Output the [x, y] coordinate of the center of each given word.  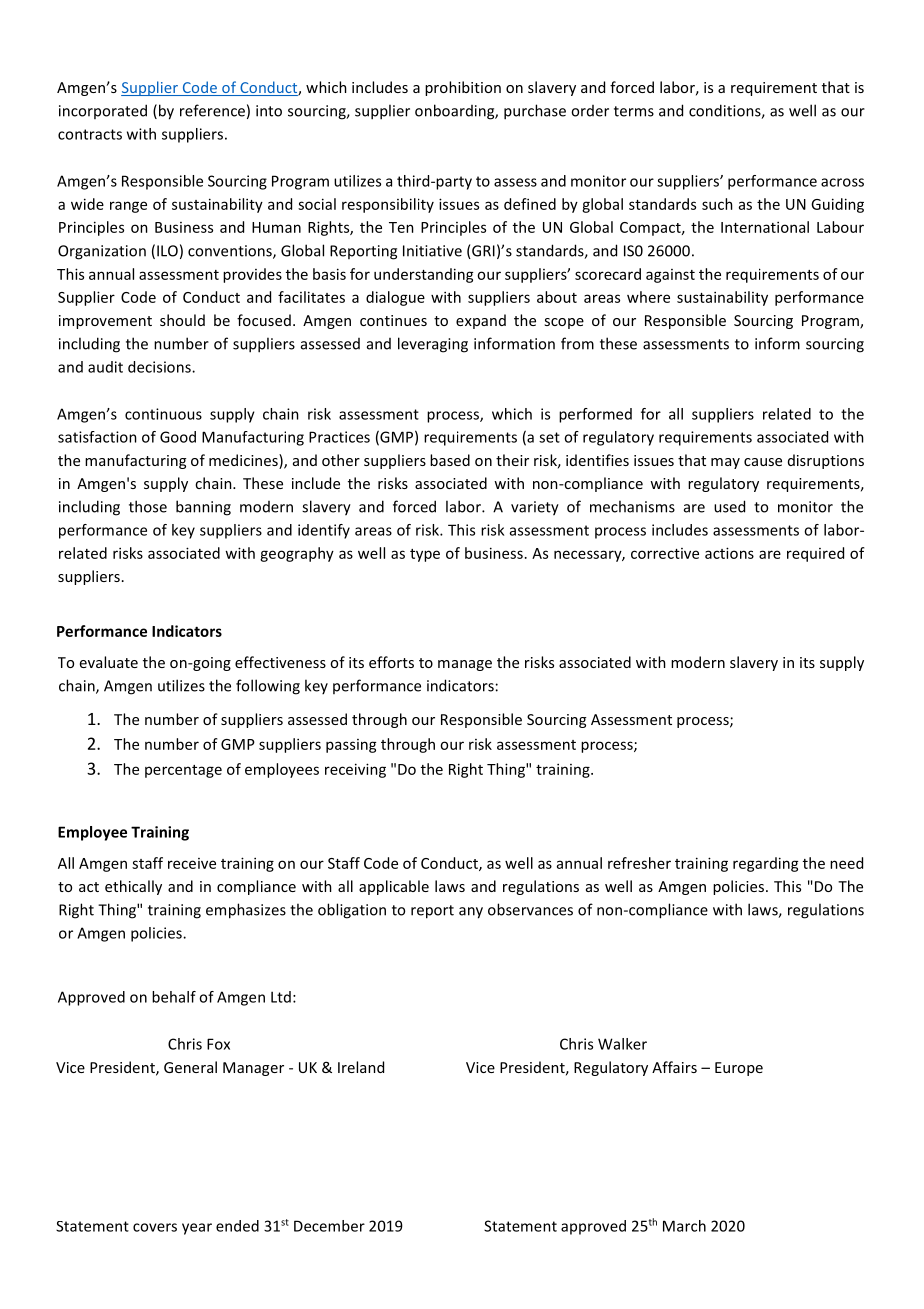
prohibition [463, 88]
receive [192, 863]
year [197, 1229]
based [450, 460]
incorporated [103, 111]
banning [203, 508]
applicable [394, 887]
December [329, 1226]
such [717, 204]
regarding [766, 864]
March [684, 1226]
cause [763, 462]
